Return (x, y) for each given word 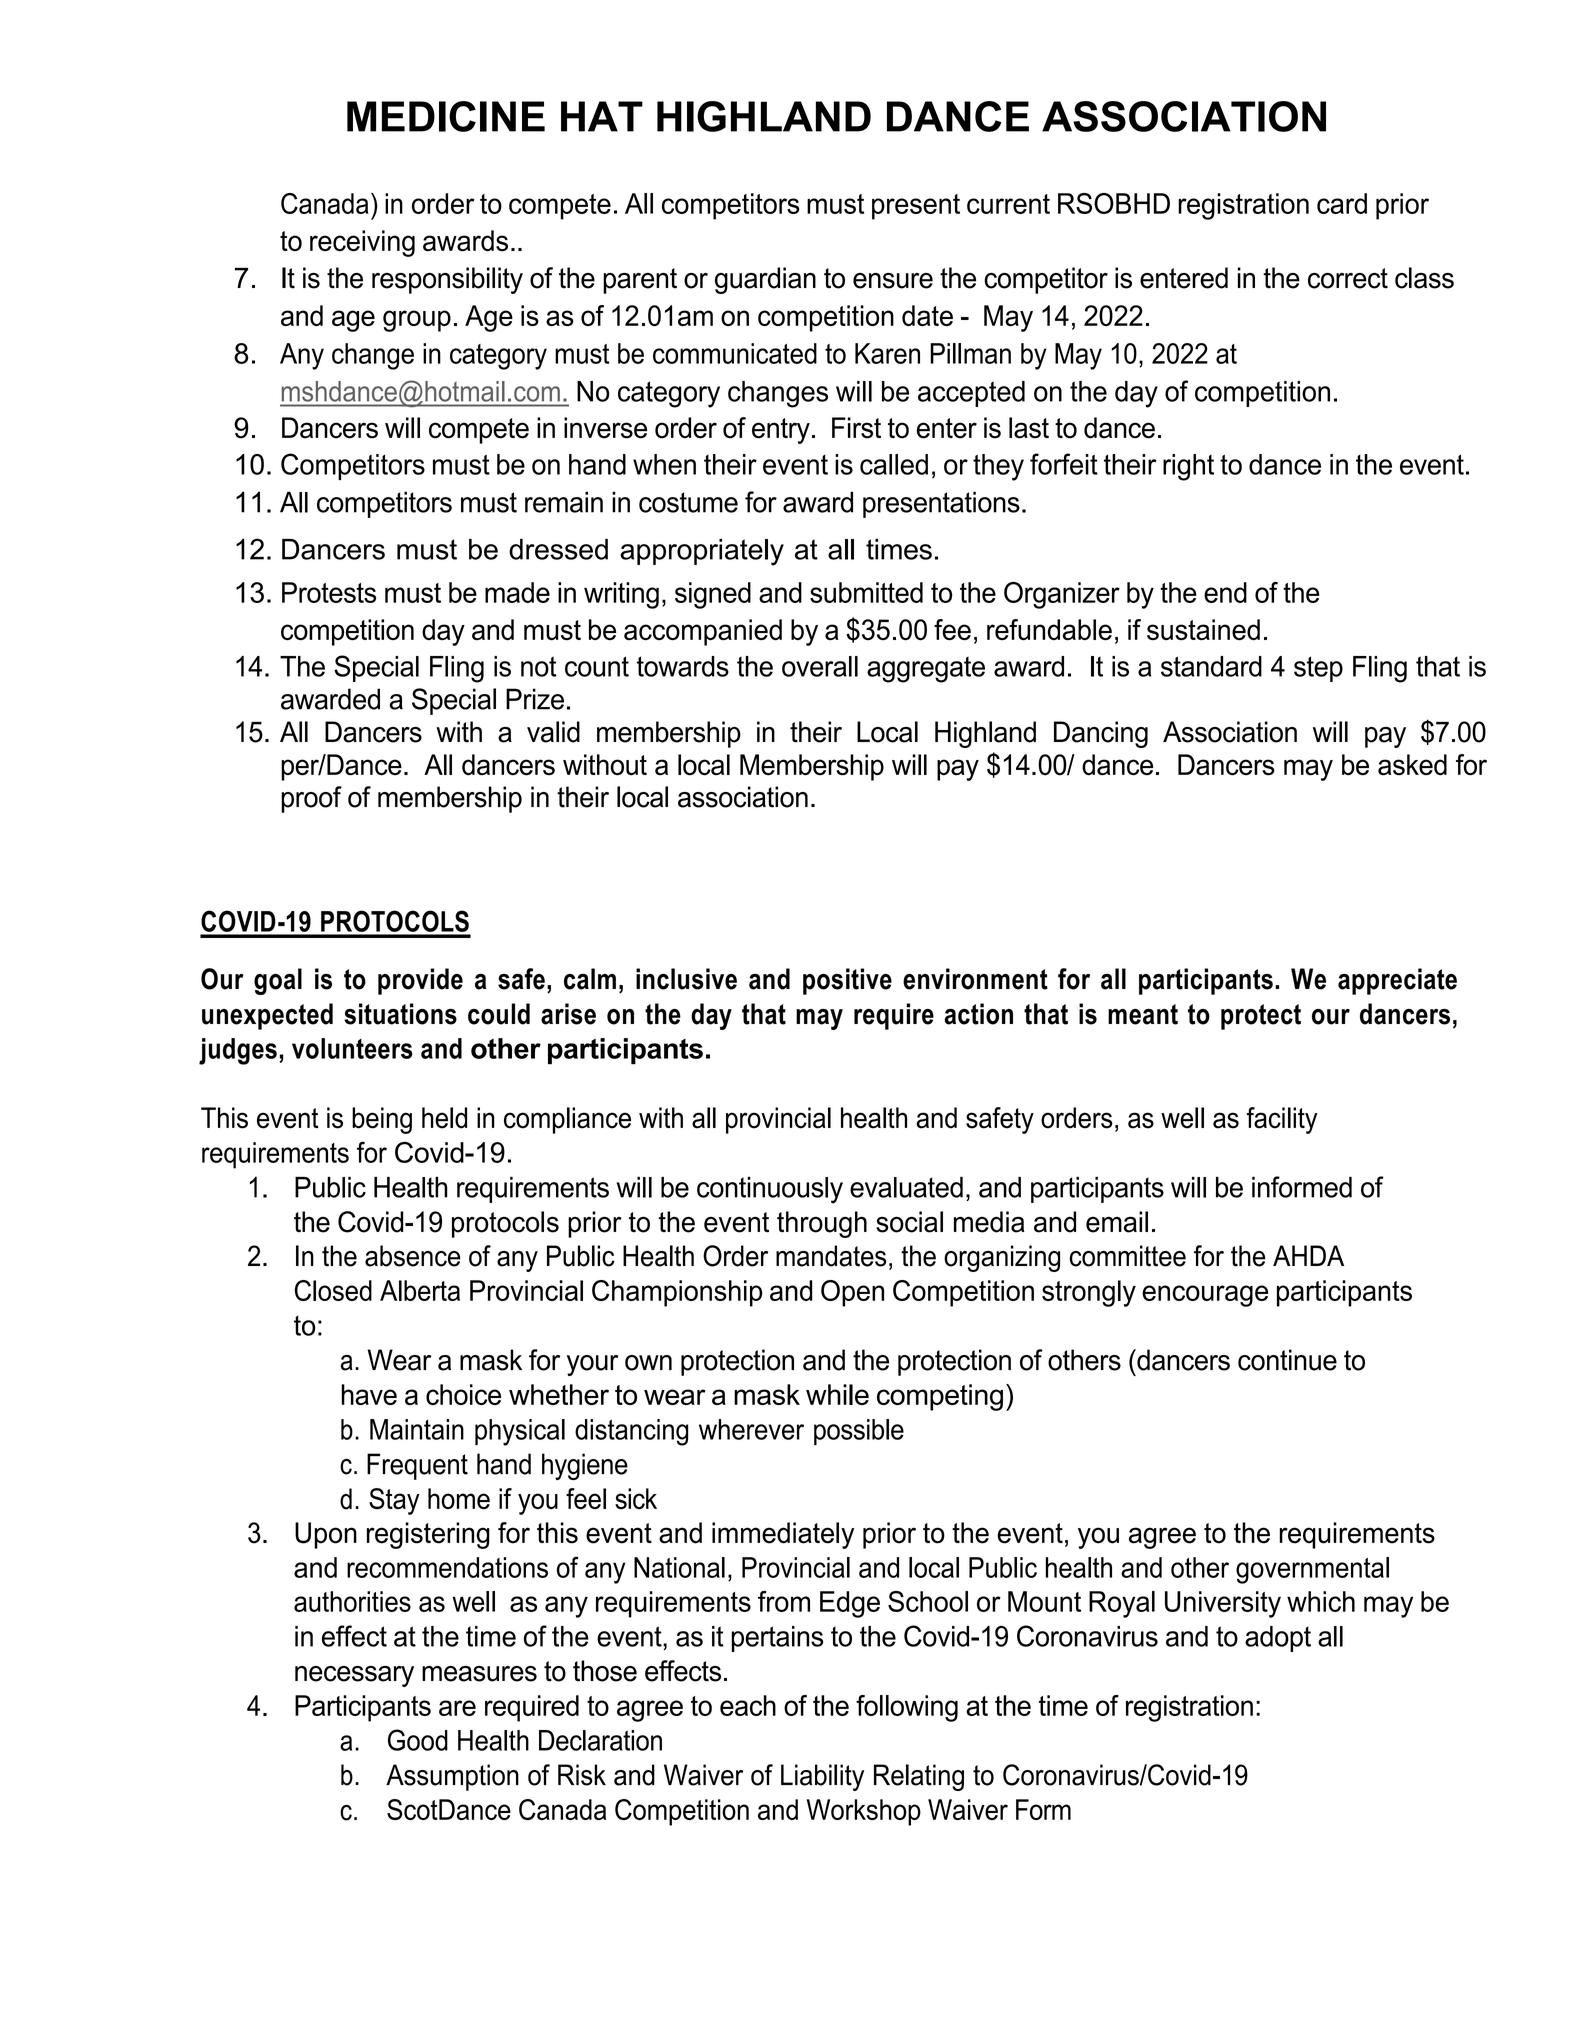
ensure (893, 281)
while (837, 1394)
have (369, 1394)
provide (420, 981)
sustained (1203, 629)
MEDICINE (446, 116)
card (1342, 203)
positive (847, 981)
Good (418, 1740)
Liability (822, 1777)
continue (1287, 1360)
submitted (866, 592)
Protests (329, 592)
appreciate (1397, 981)
